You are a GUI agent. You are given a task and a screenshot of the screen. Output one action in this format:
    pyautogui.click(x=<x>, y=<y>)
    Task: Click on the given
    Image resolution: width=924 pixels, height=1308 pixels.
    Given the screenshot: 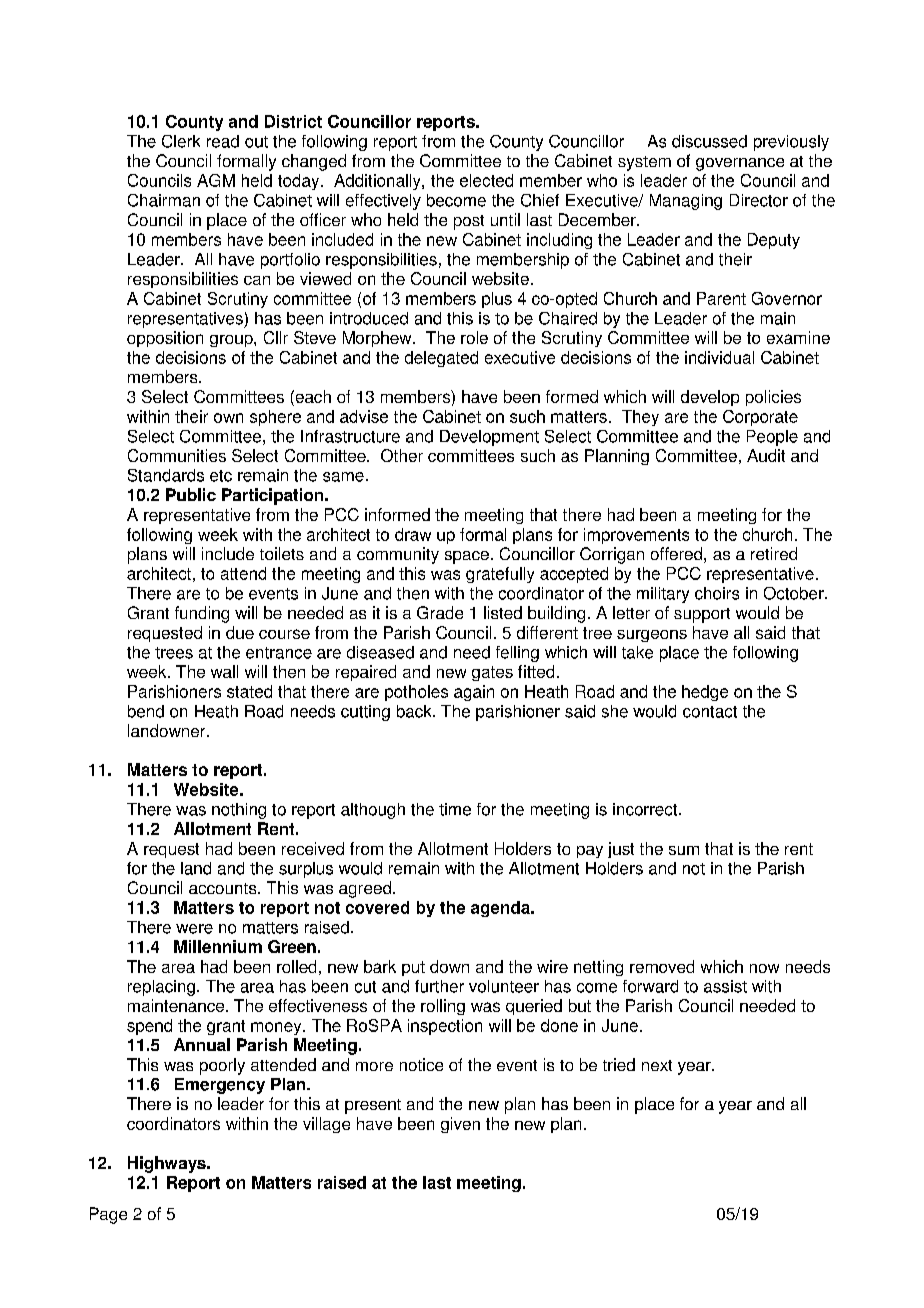 What is the action you would take?
    pyautogui.click(x=460, y=1125)
